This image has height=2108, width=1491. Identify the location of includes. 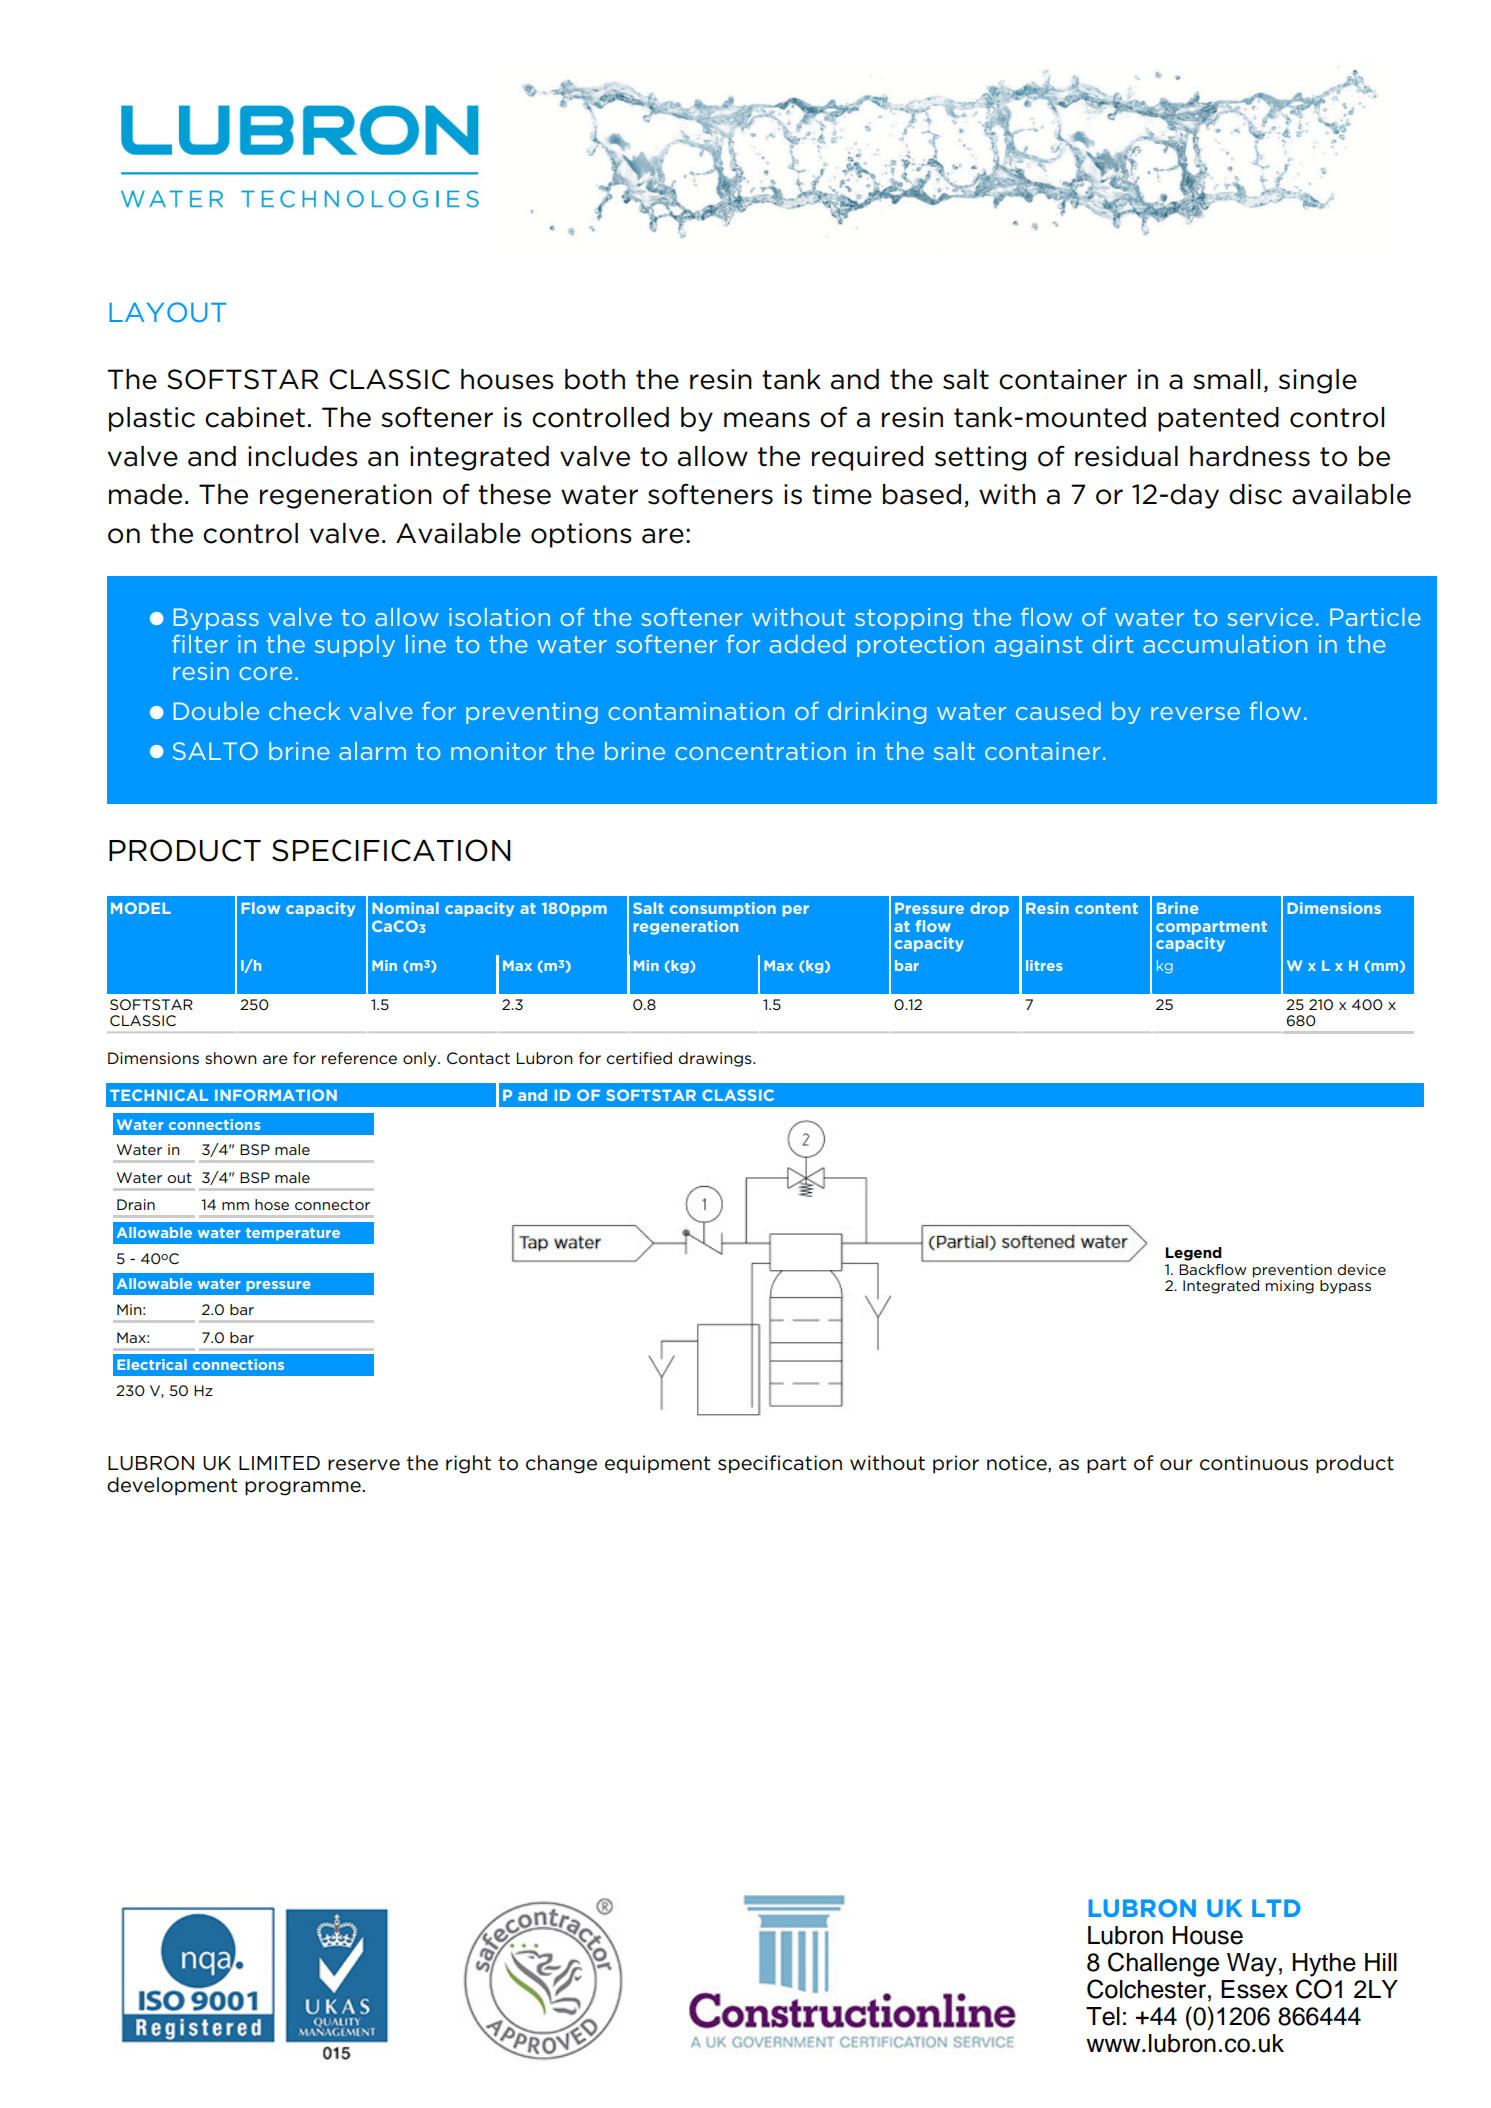
(303, 456).
